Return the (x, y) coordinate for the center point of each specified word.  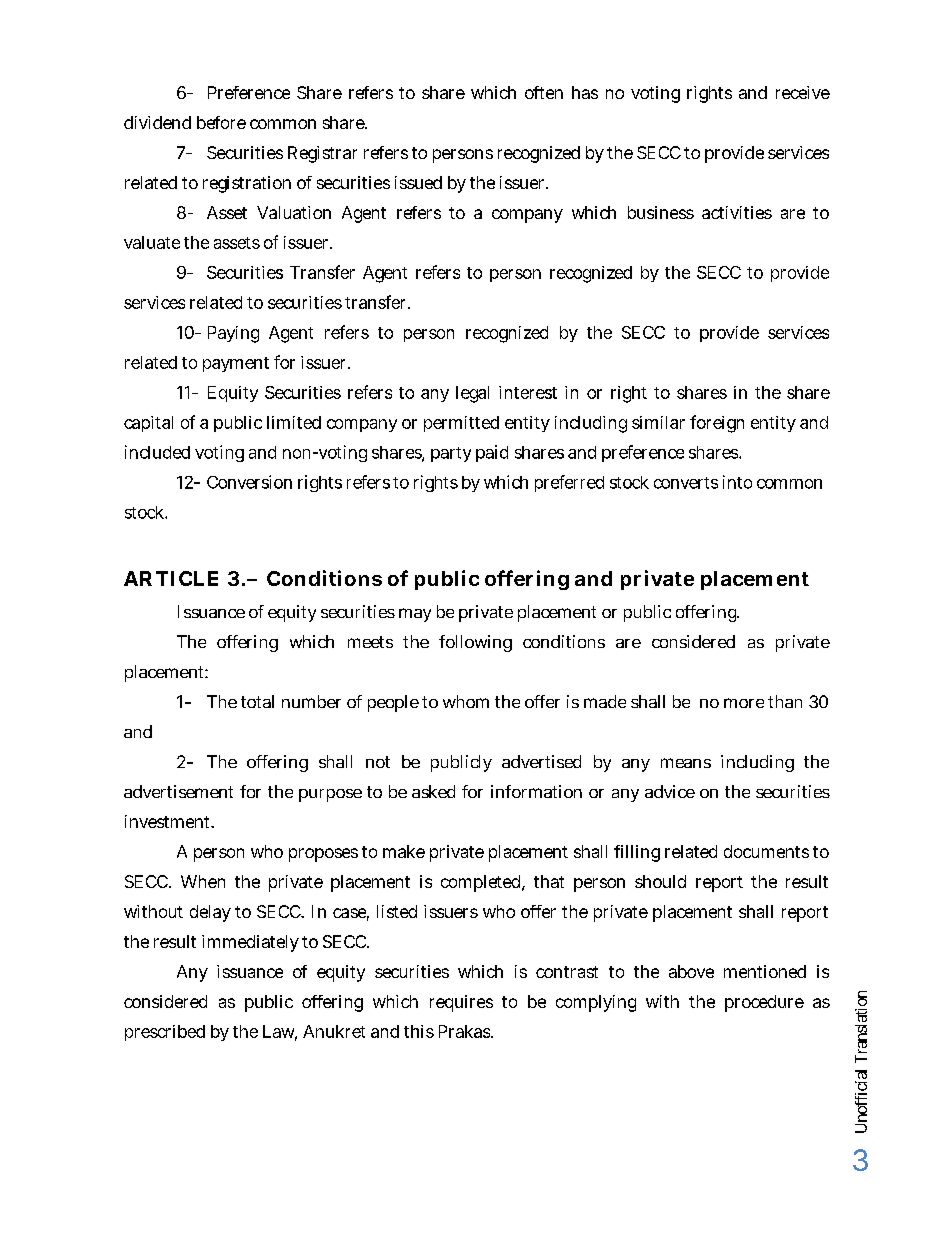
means (686, 763)
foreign (717, 424)
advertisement (178, 791)
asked (433, 791)
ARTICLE (171, 578)
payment (236, 364)
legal (472, 394)
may (415, 615)
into (737, 482)
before (221, 122)
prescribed (165, 1033)
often (544, 92)
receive (803, 92)
